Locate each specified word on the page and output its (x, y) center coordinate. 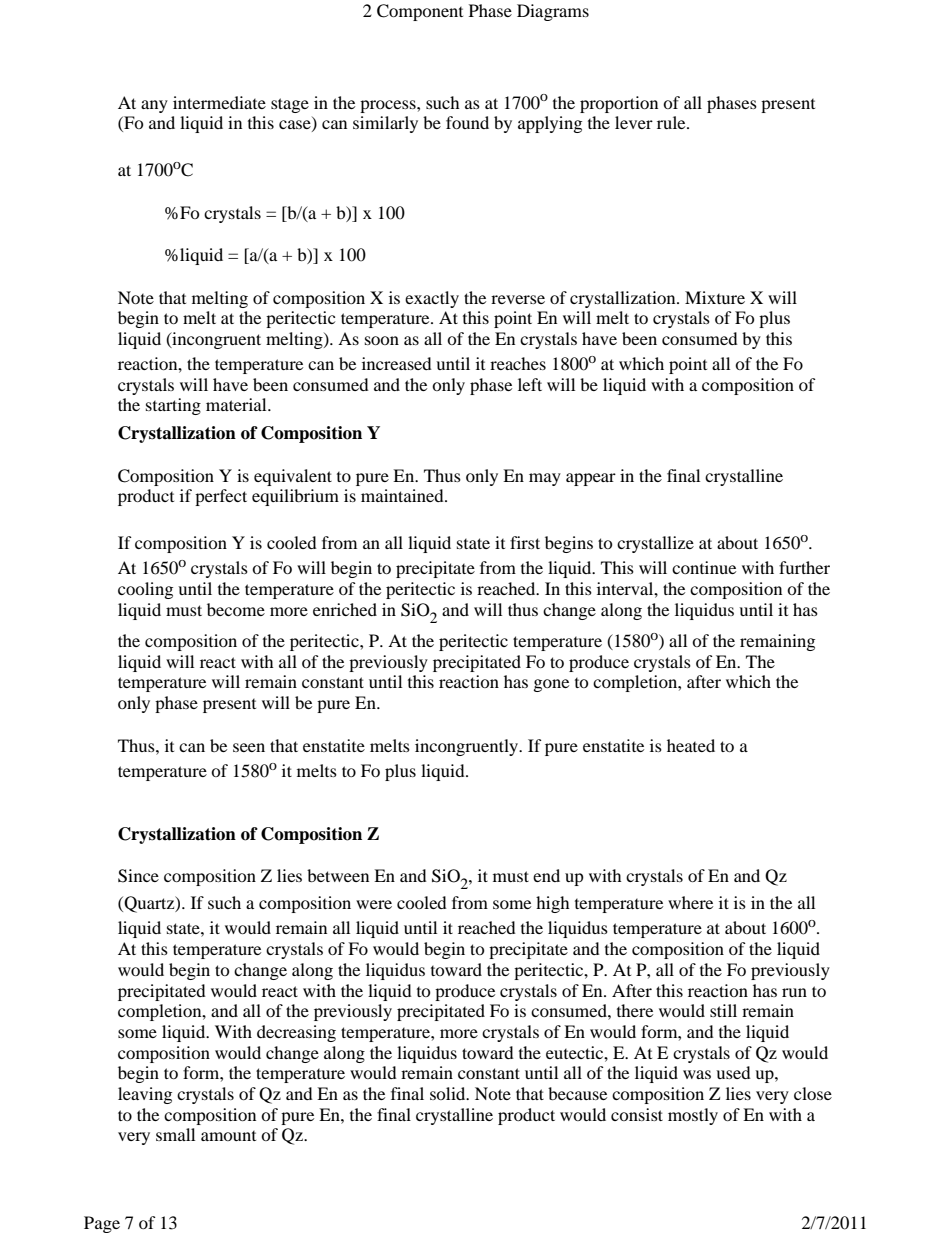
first (525, 542)
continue (704, 567)
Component (420, 12)
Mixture (715, 297)
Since (138, 876)
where (690, 902)
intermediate (219, 102)
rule (672, 122)
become (236, 609)
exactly (432, 299)
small (175, 1134)
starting (173, 406)
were (374, 904)
